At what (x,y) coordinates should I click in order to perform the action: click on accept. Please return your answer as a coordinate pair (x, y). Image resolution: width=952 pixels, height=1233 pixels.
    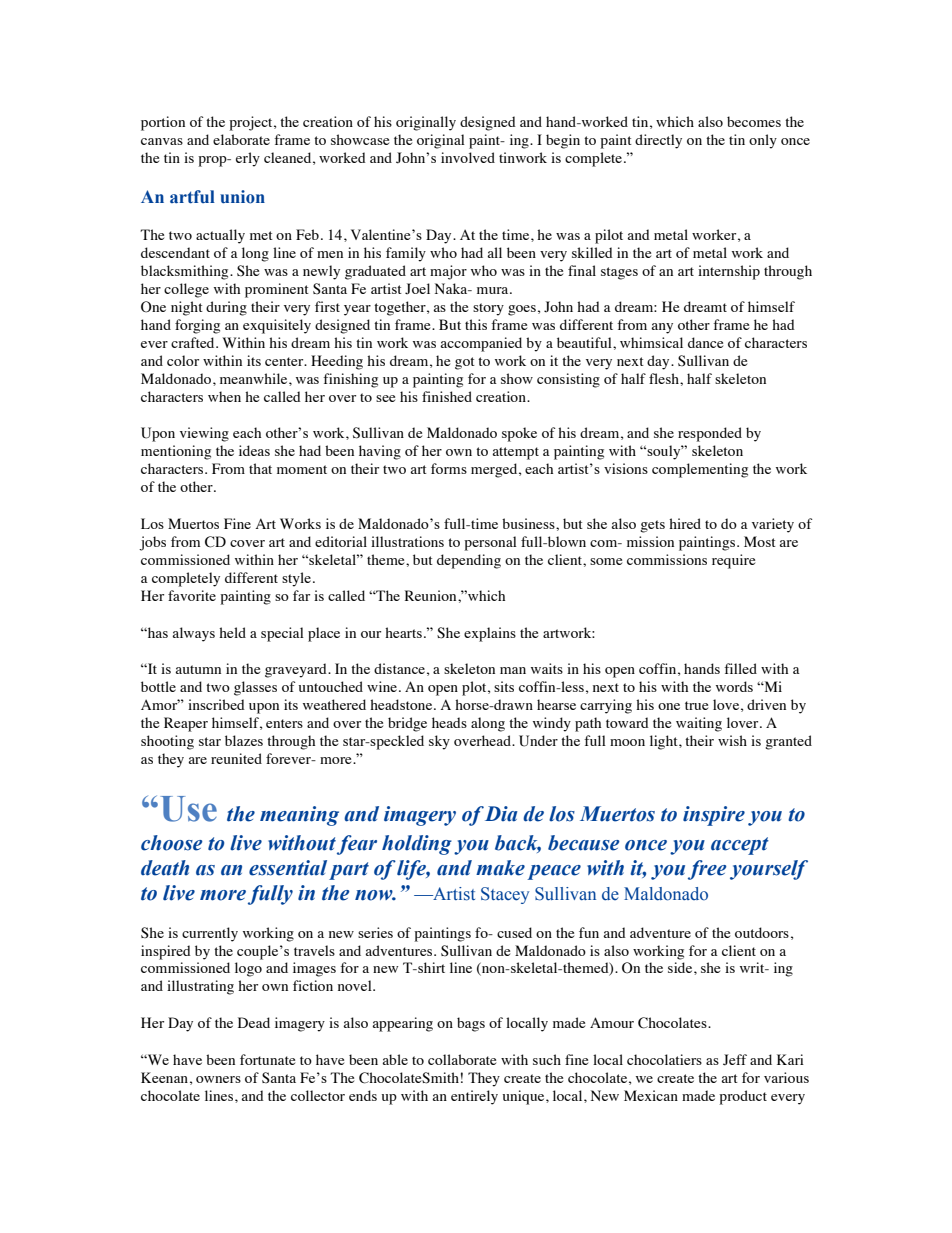
    Looking at the image, I should click on (740, 846).
